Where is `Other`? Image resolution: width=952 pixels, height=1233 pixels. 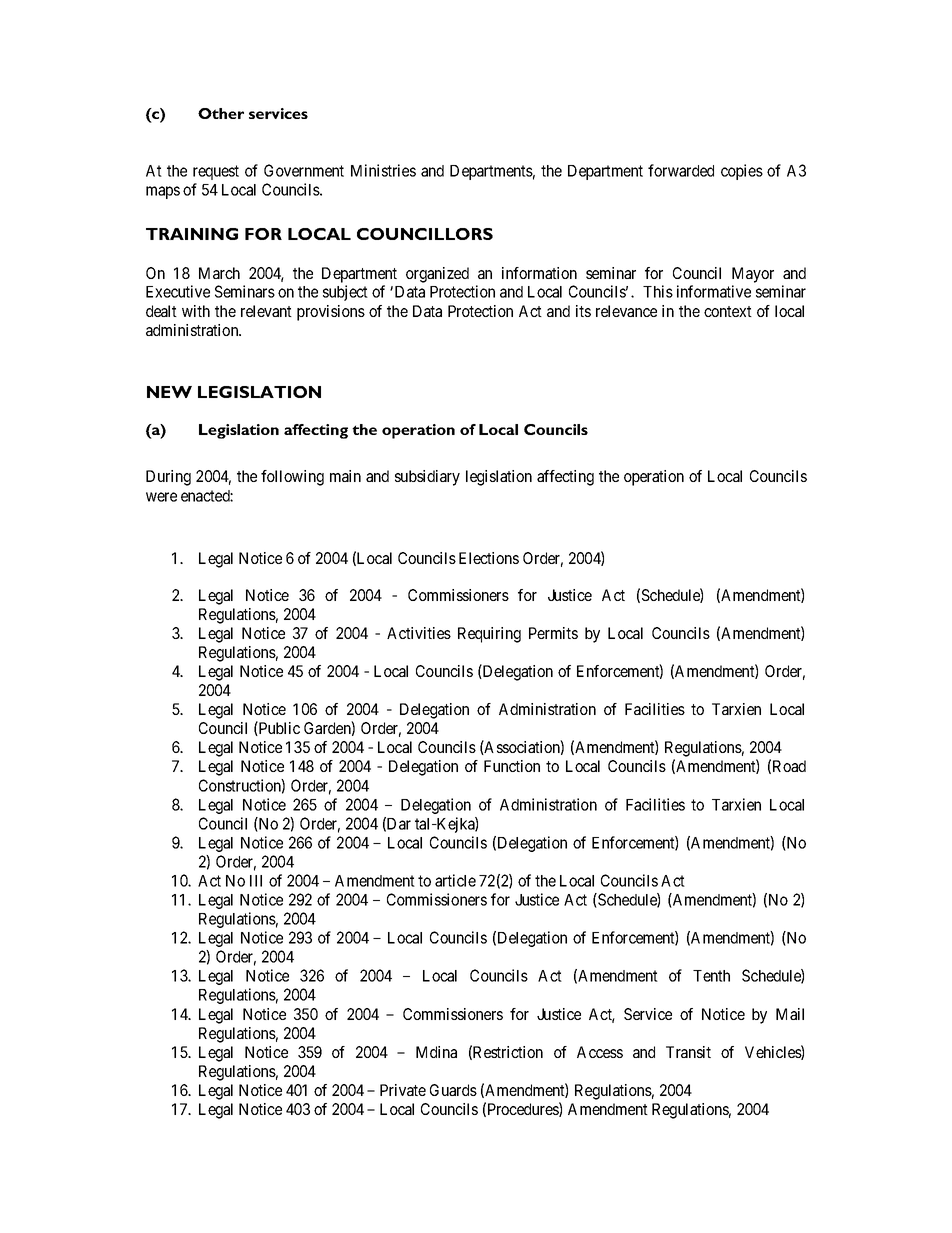 Other is located at coordinates (221, 113).
